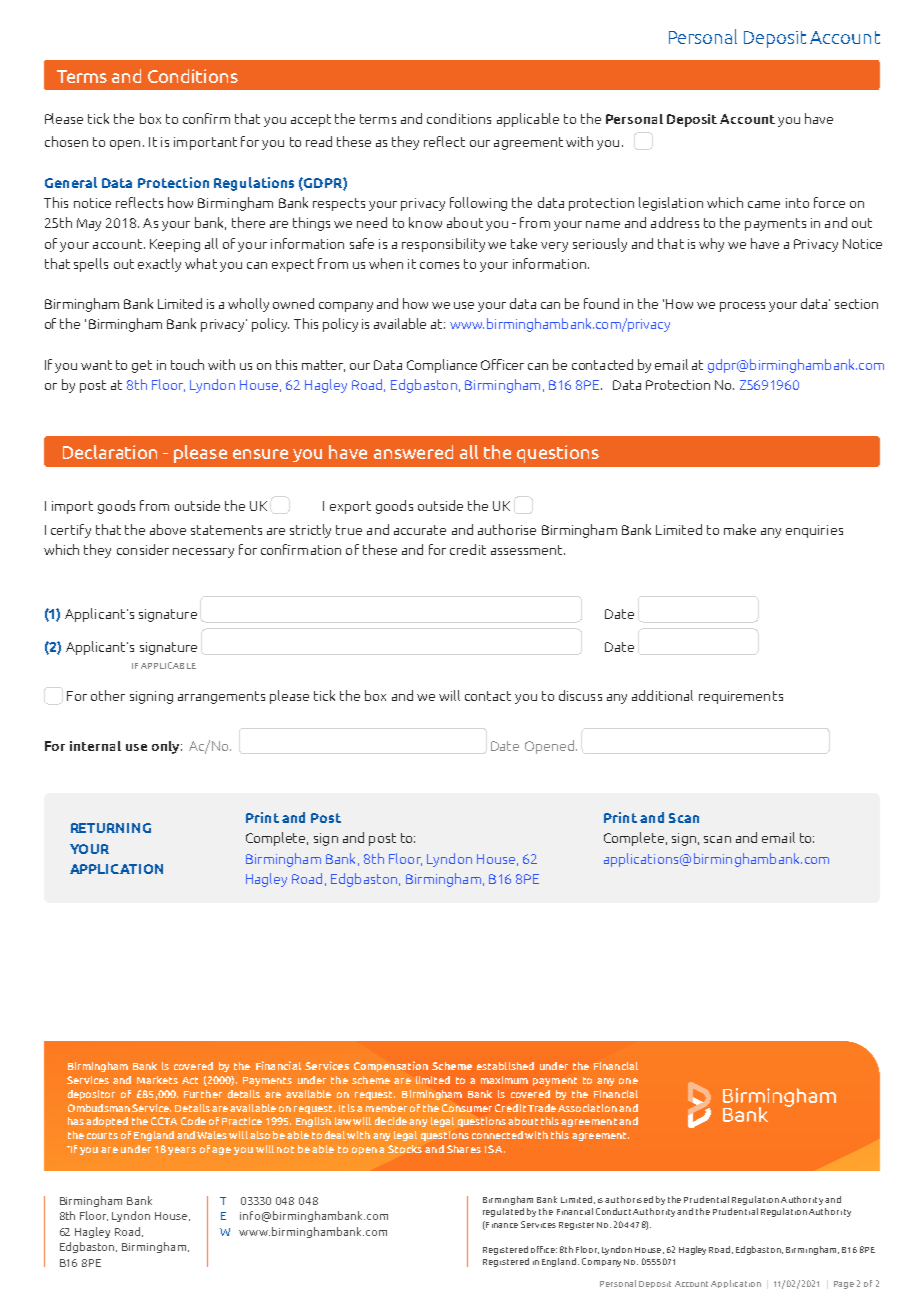  I want to click on following, so click(478, 204).
